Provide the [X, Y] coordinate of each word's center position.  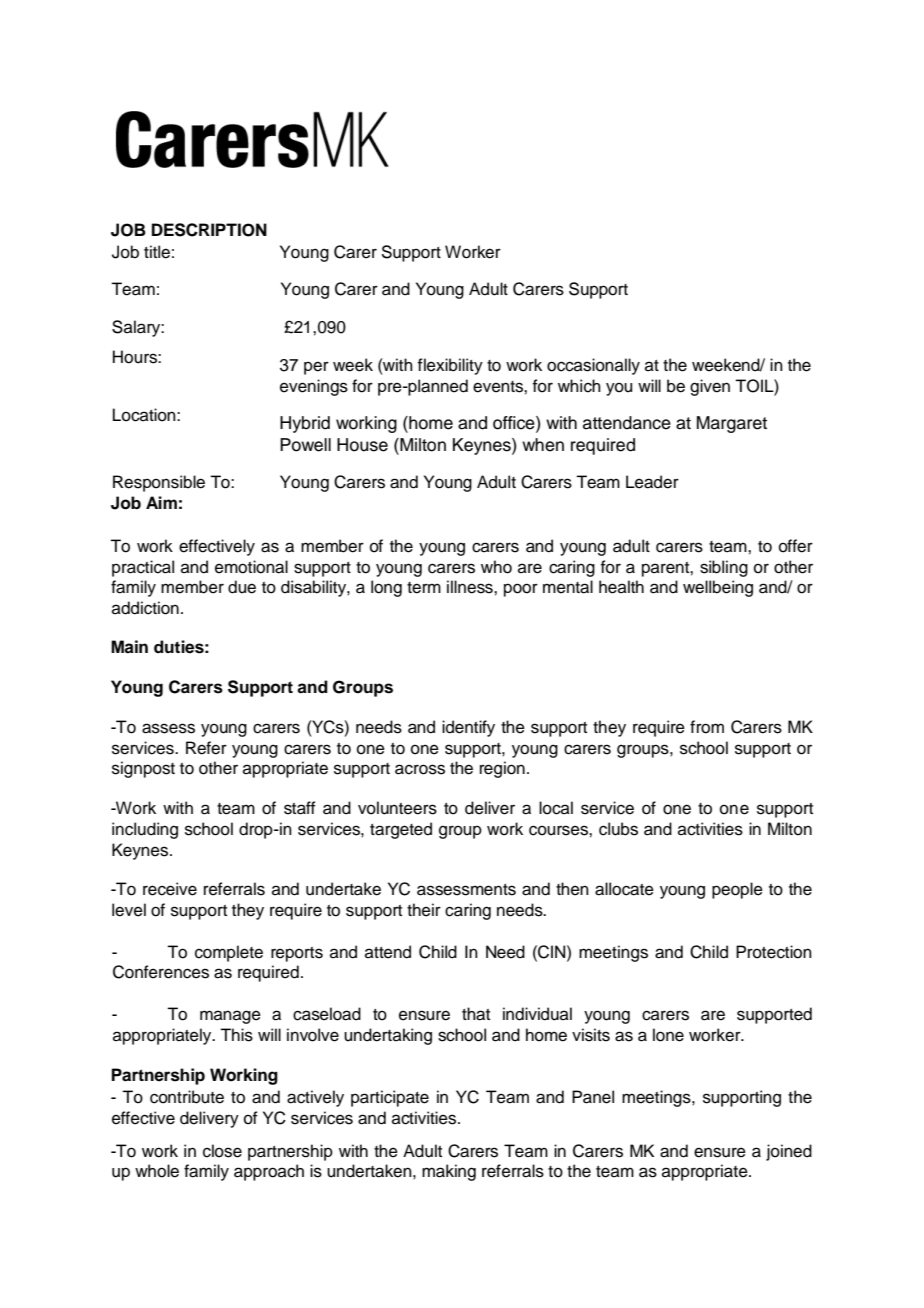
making [449, 1172]
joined [789, 1152]
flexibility [450, 366]
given [710, 387]
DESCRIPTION [209, 230]
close [222, 1151]
